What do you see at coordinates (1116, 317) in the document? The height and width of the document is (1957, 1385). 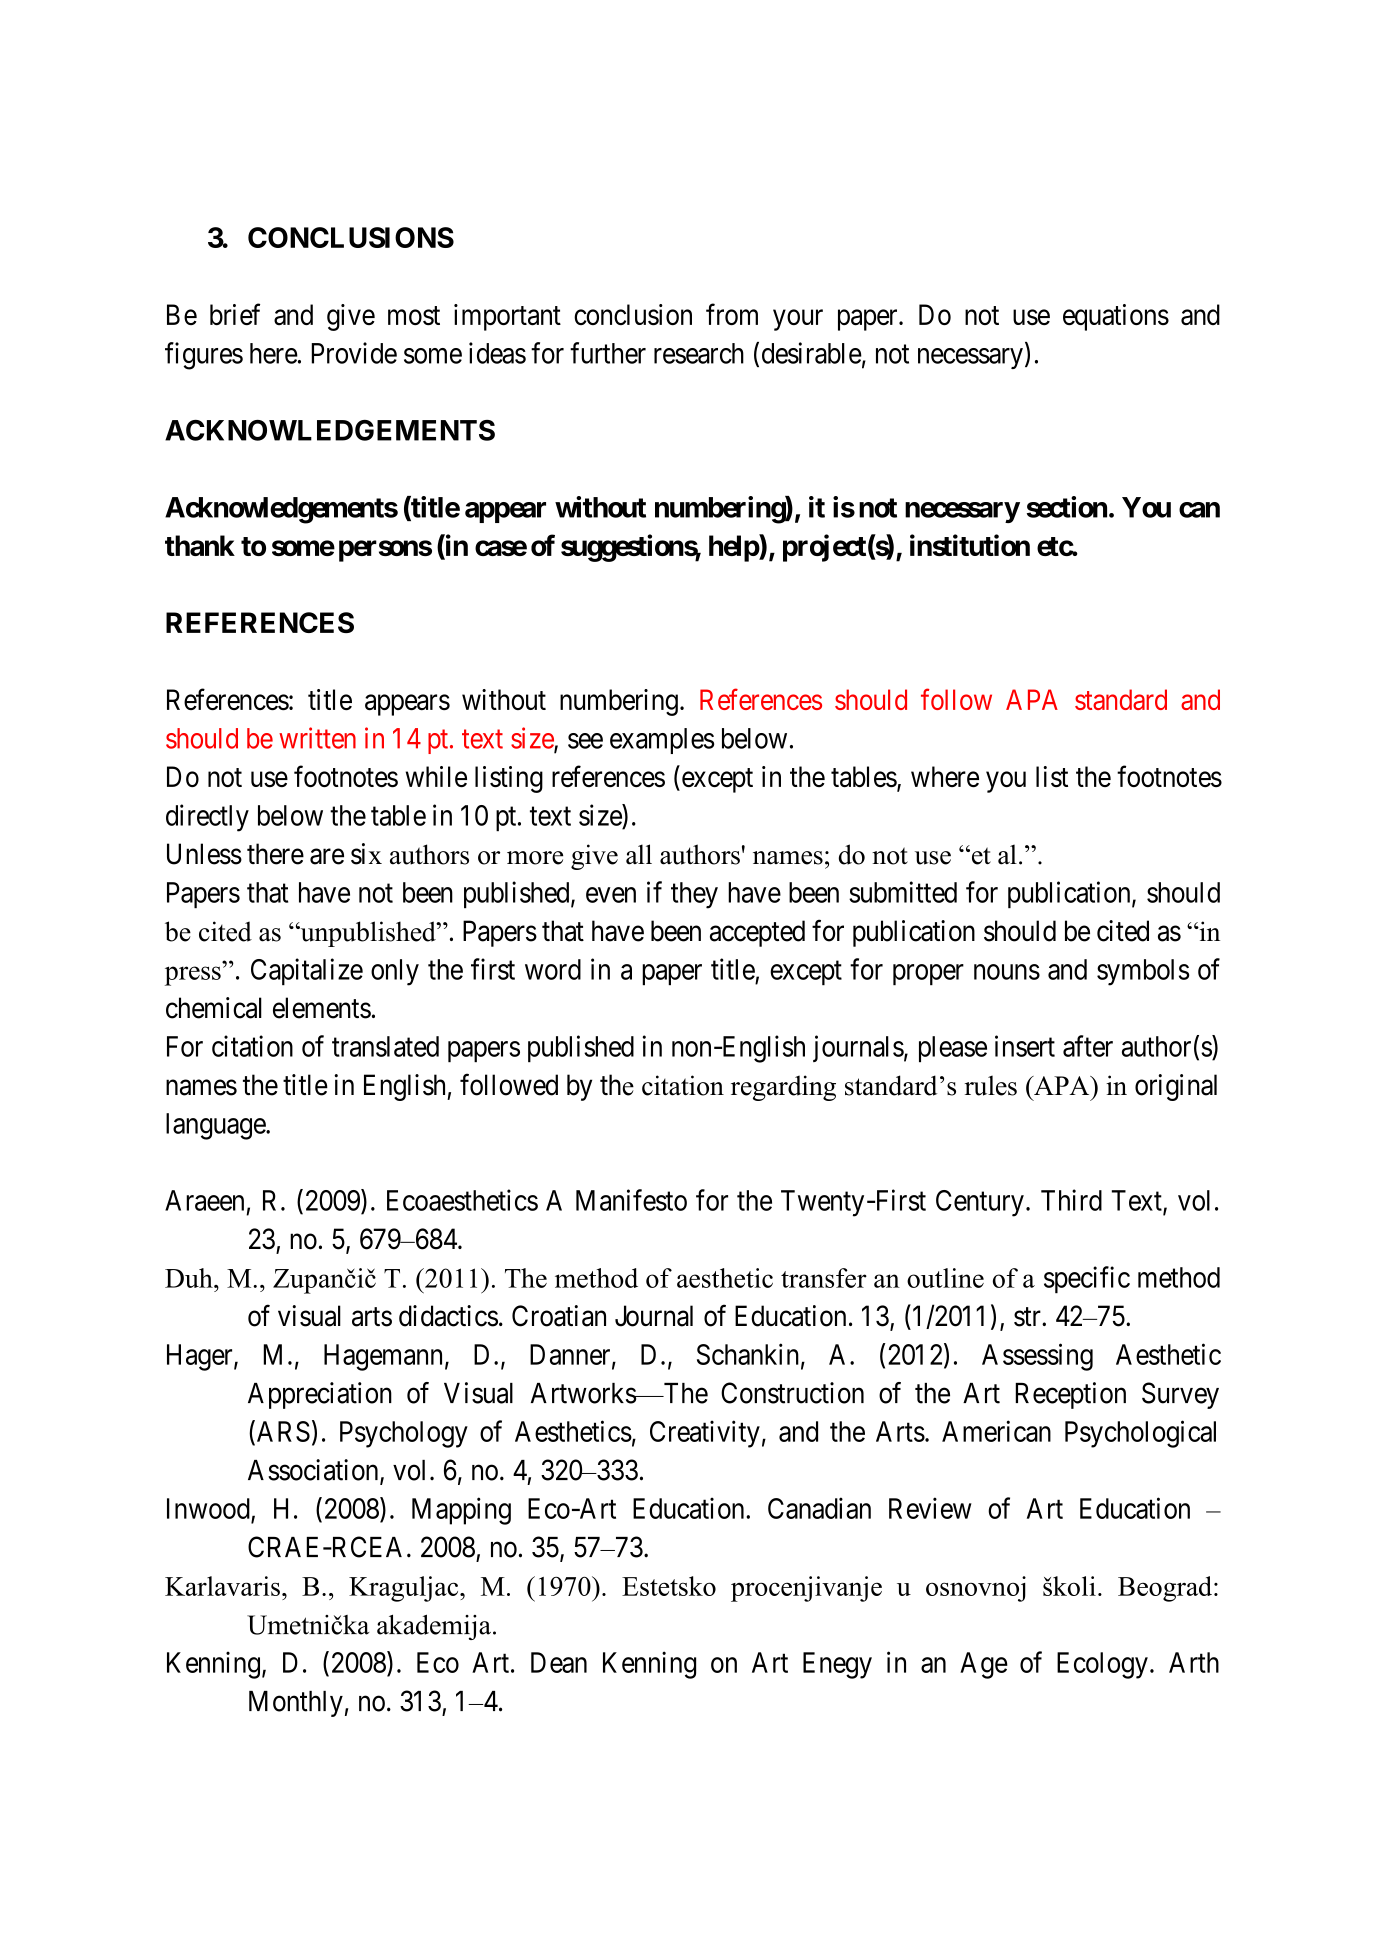 I see `equations` at bounding box center [1116, 317].
